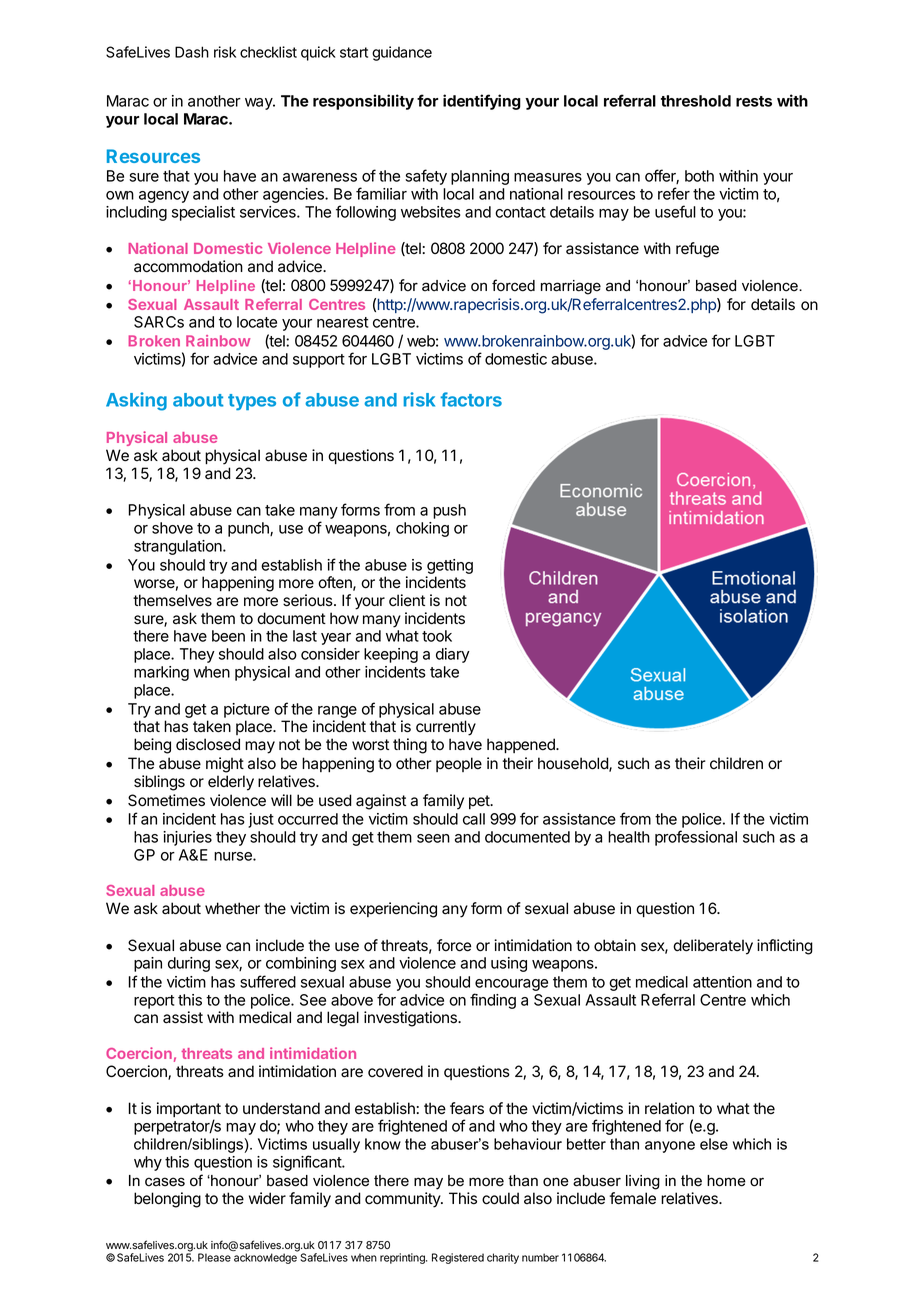 Image resolution: width=924 pixels, height=1308 pixels. Describe the element at coordinates (482, 102) in the screenshot. I see `identifying` at that location.
